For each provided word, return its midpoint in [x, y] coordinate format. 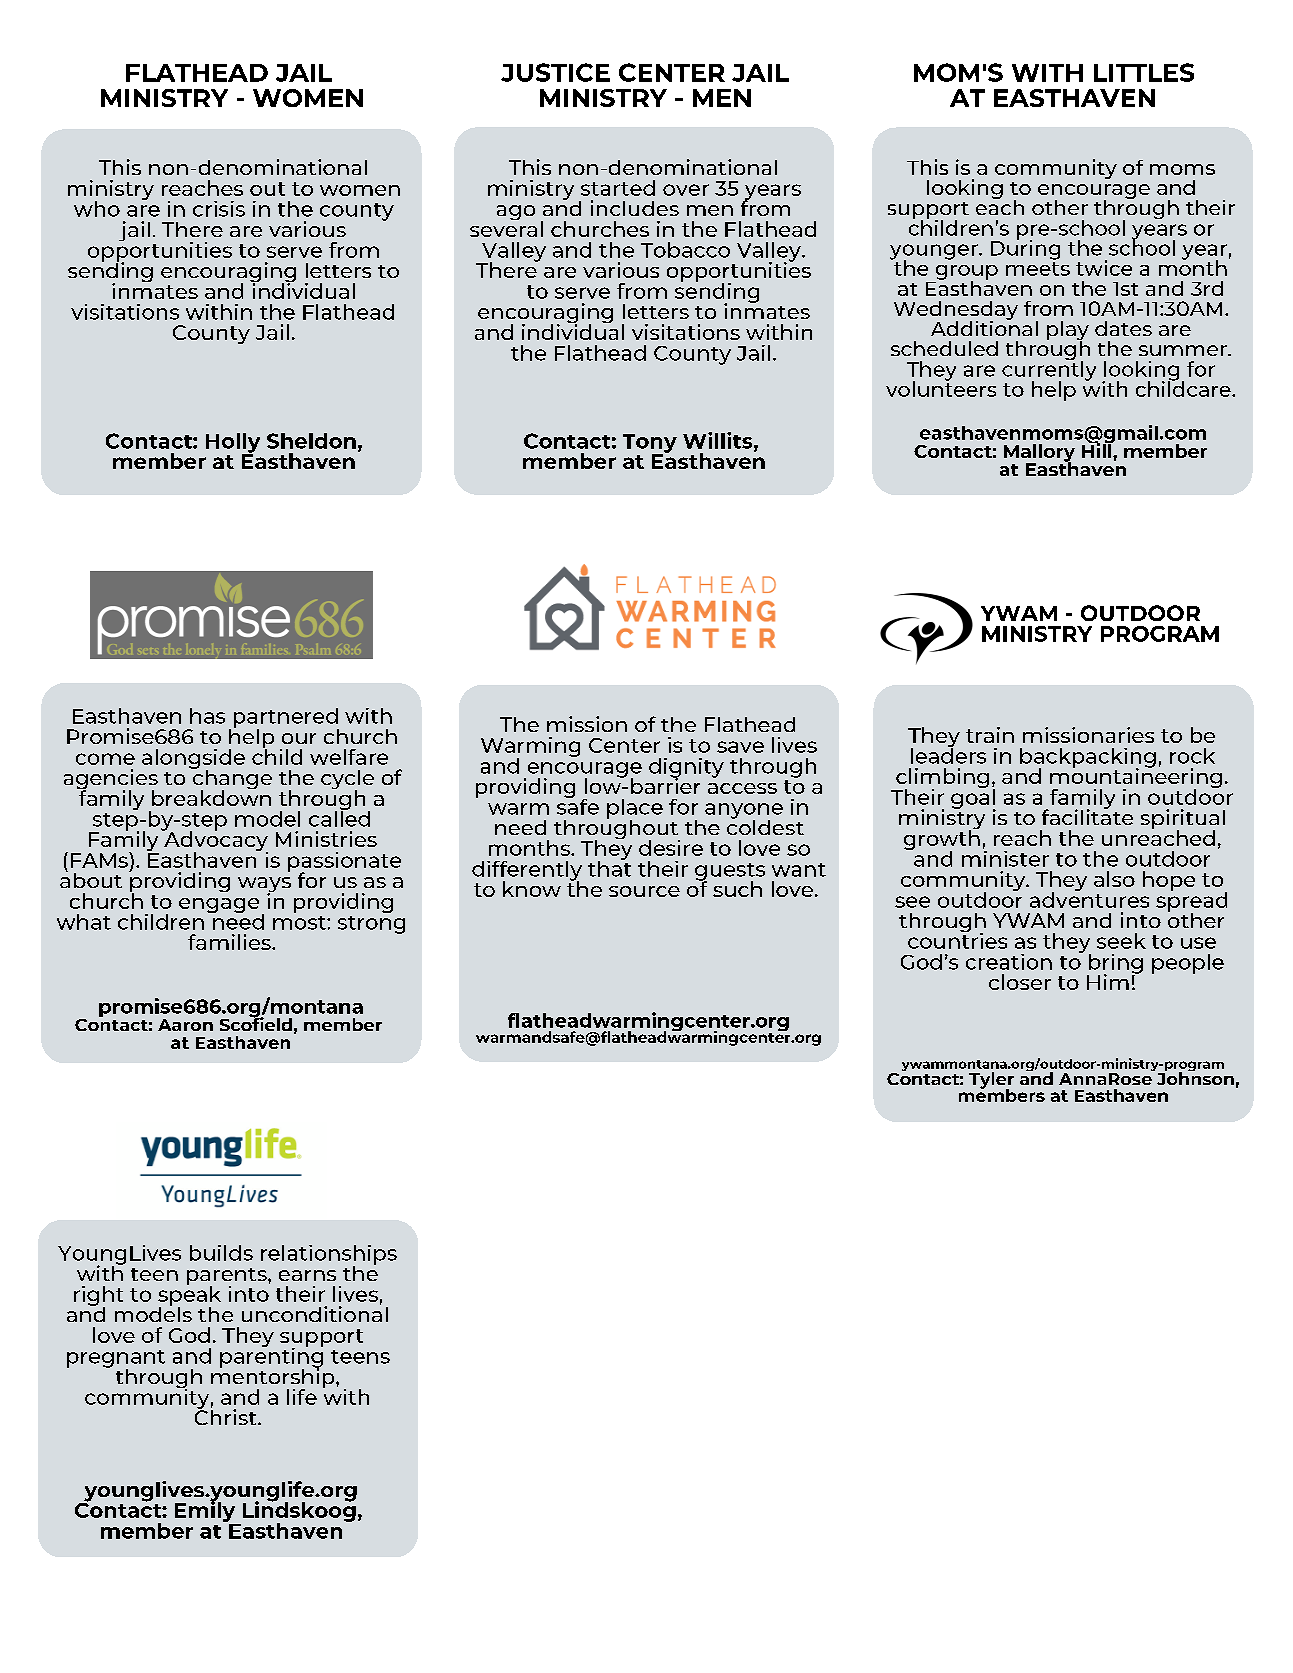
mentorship [274, 1378]
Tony [650, 444]
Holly [233, 444]
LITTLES [1144, 72]
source [644, 891]
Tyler [991, 1081]
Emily [206, 1512]
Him [1108, 982]
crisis [219, 209]
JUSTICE [555, 72]
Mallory [1039, 454]
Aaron [185, 1025]
